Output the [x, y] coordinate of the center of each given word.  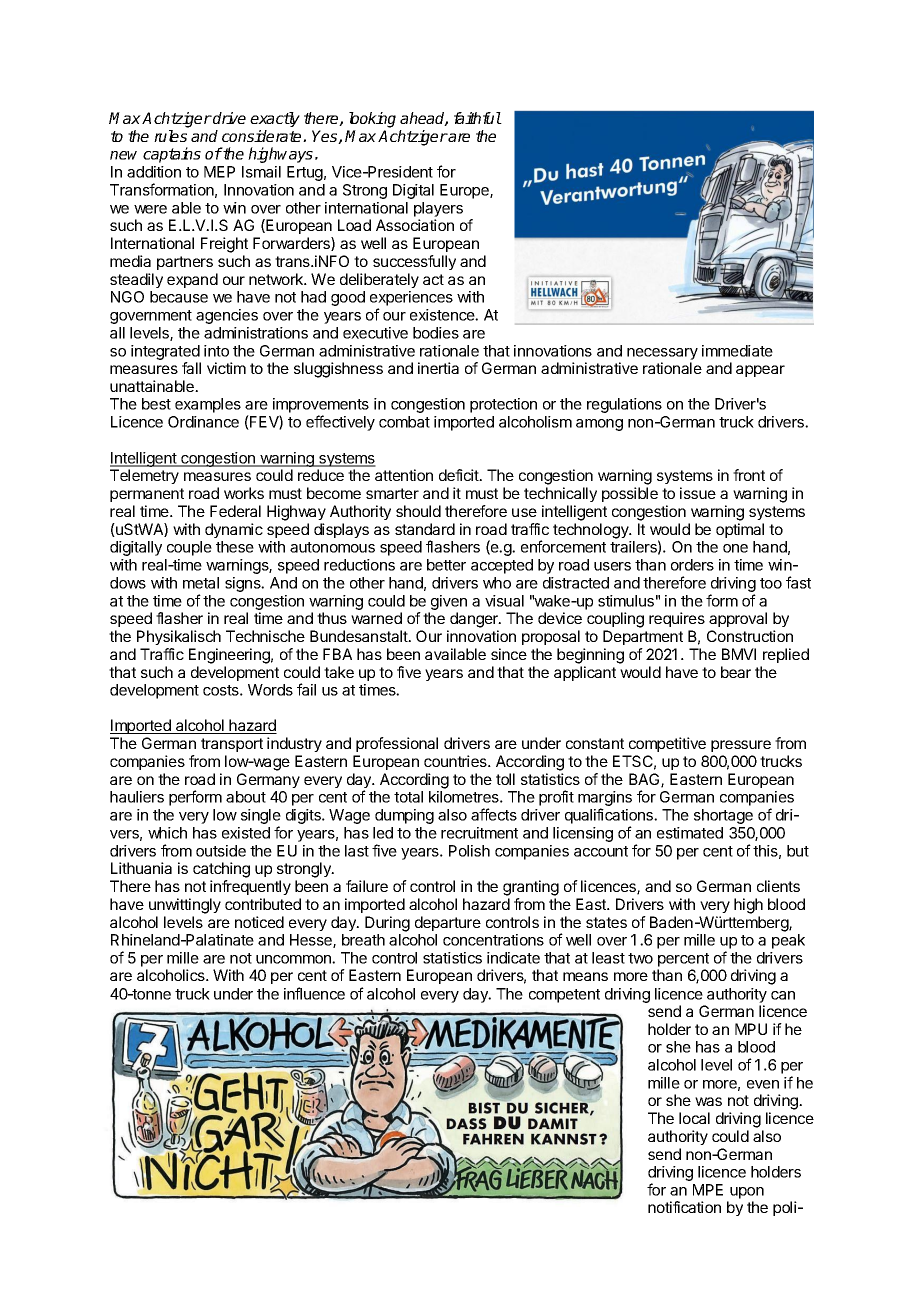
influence [314, 993]
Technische [265, 636]
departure [448, 923]
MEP [219, 172]
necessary [662, 354]
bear [736, 672]
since [509, 654]
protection [503, 405]
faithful [478, 118]
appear [760, 371]
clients [778, 886]
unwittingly [185, 906]
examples [208, 405]
